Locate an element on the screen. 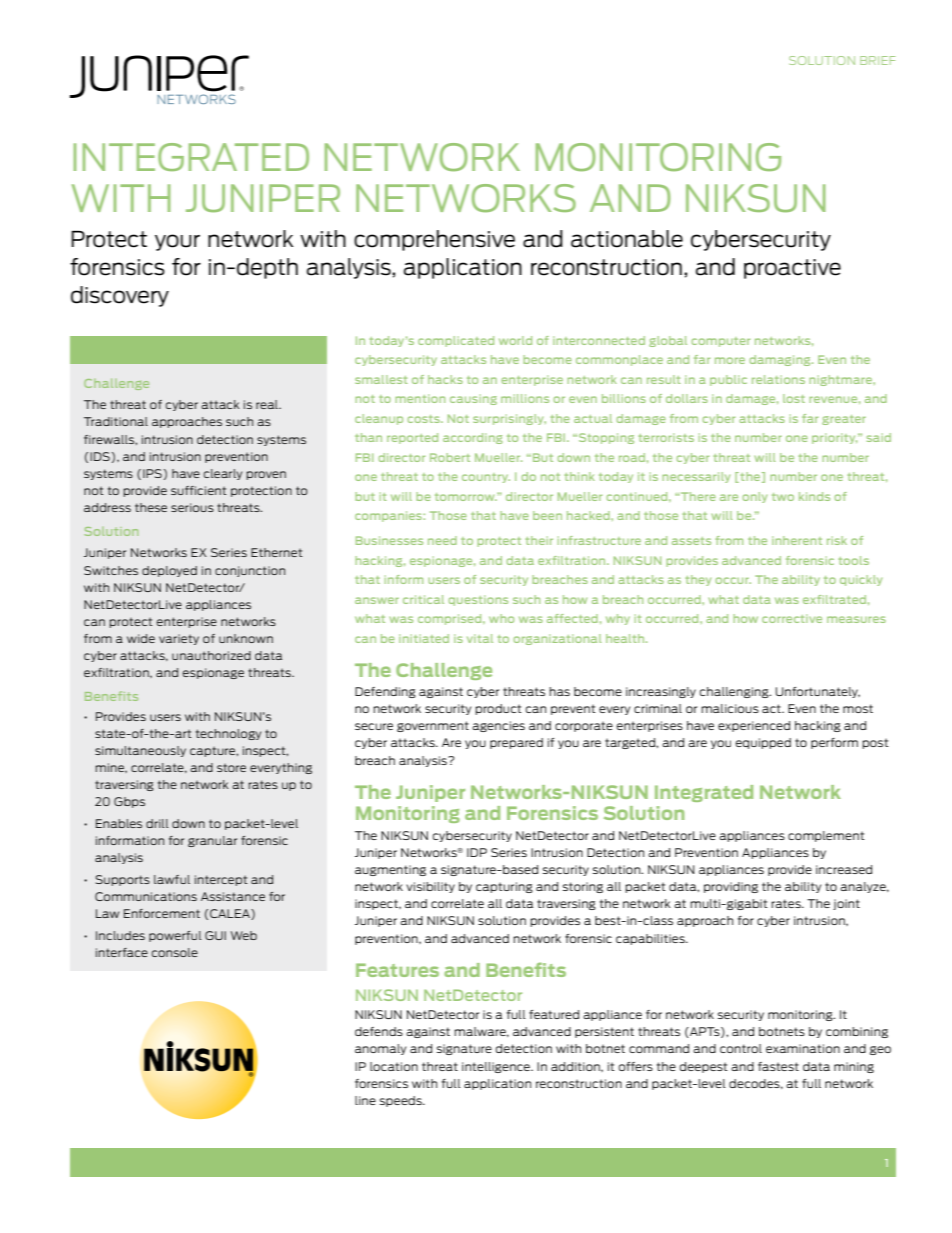 The image size is (952, 1233). your is located at coordinates (177, 242).
